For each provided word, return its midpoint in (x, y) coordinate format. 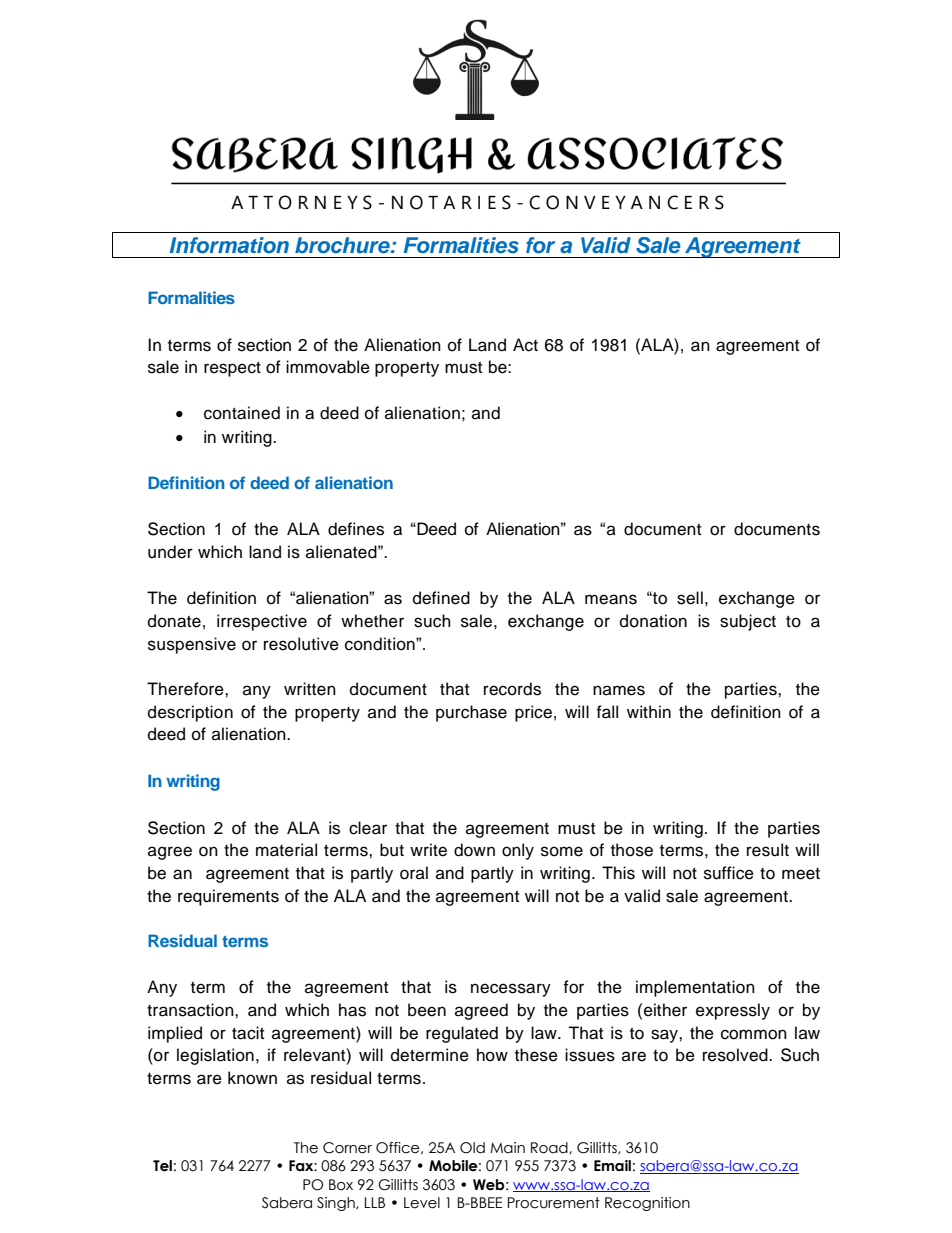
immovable (328, 367)
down (474, 850)
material (286, 850)
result (768, 850)
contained (242, 413)
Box (341, 1185)
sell (690, 598)
